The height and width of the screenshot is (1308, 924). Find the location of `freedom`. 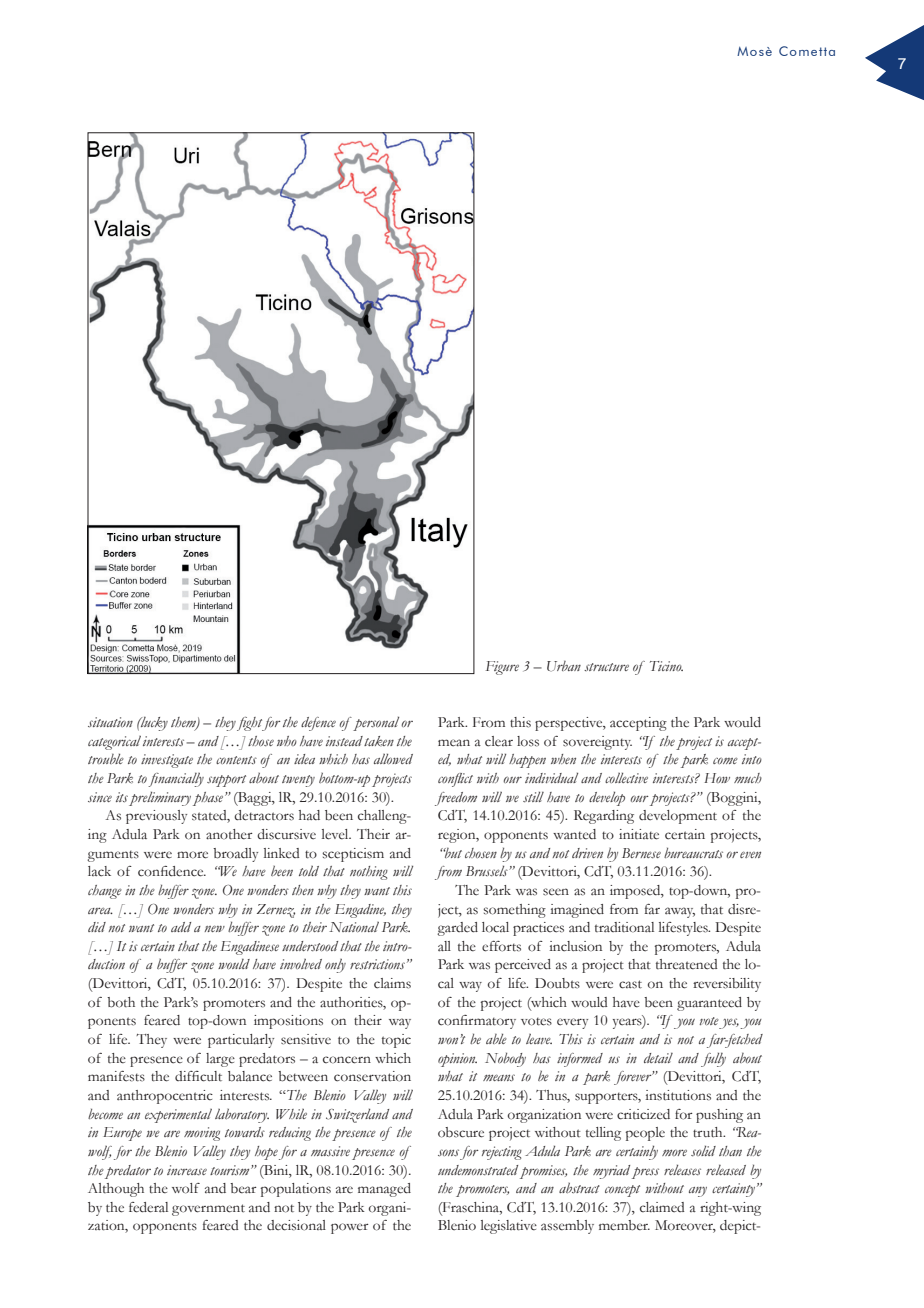

freedom is located at coordinates (456, 799).
